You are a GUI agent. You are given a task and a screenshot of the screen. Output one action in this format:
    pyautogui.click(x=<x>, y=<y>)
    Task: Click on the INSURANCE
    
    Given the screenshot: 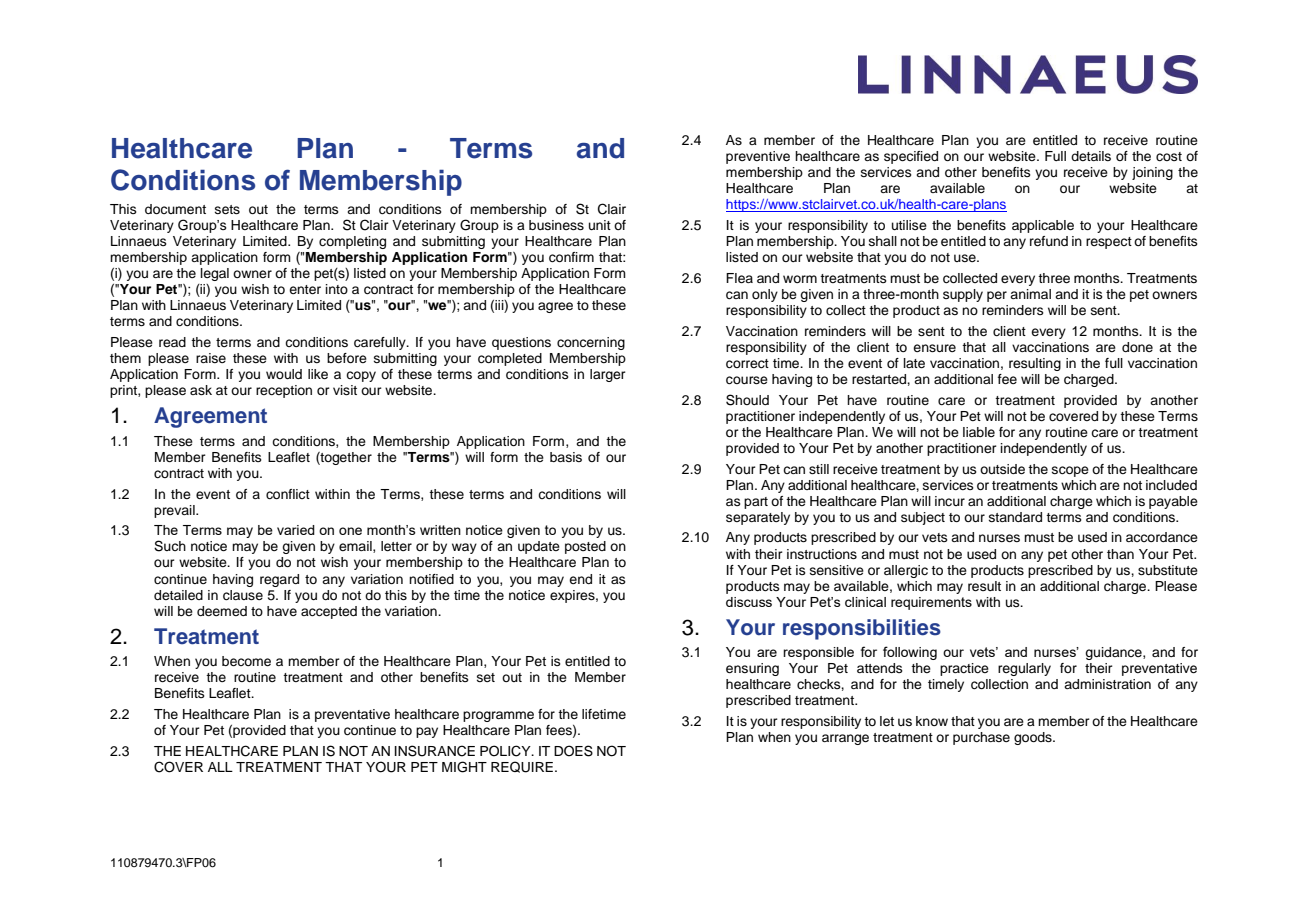 What is the action you would take?
    pyautogui.click(x=435, y=751)
